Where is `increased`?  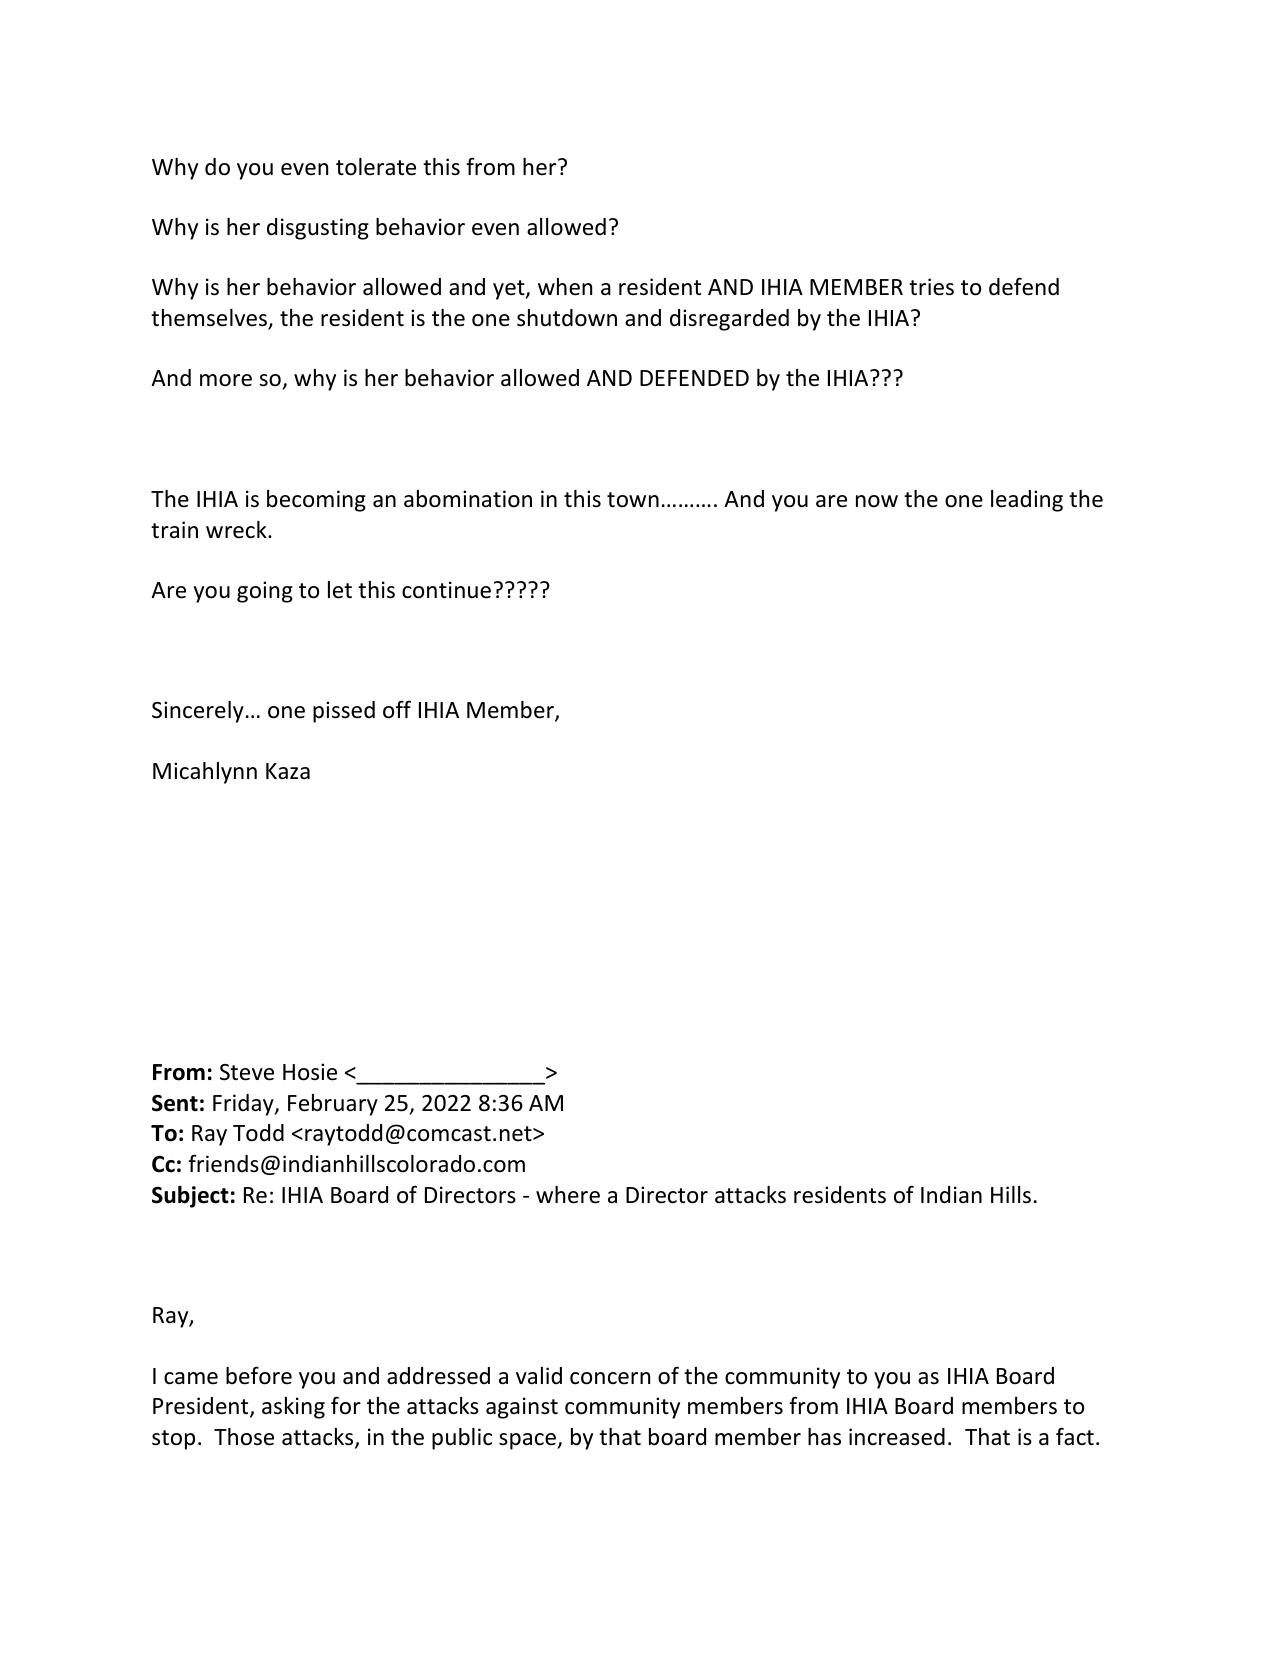
increased is located at coordinates (897, 1437).
